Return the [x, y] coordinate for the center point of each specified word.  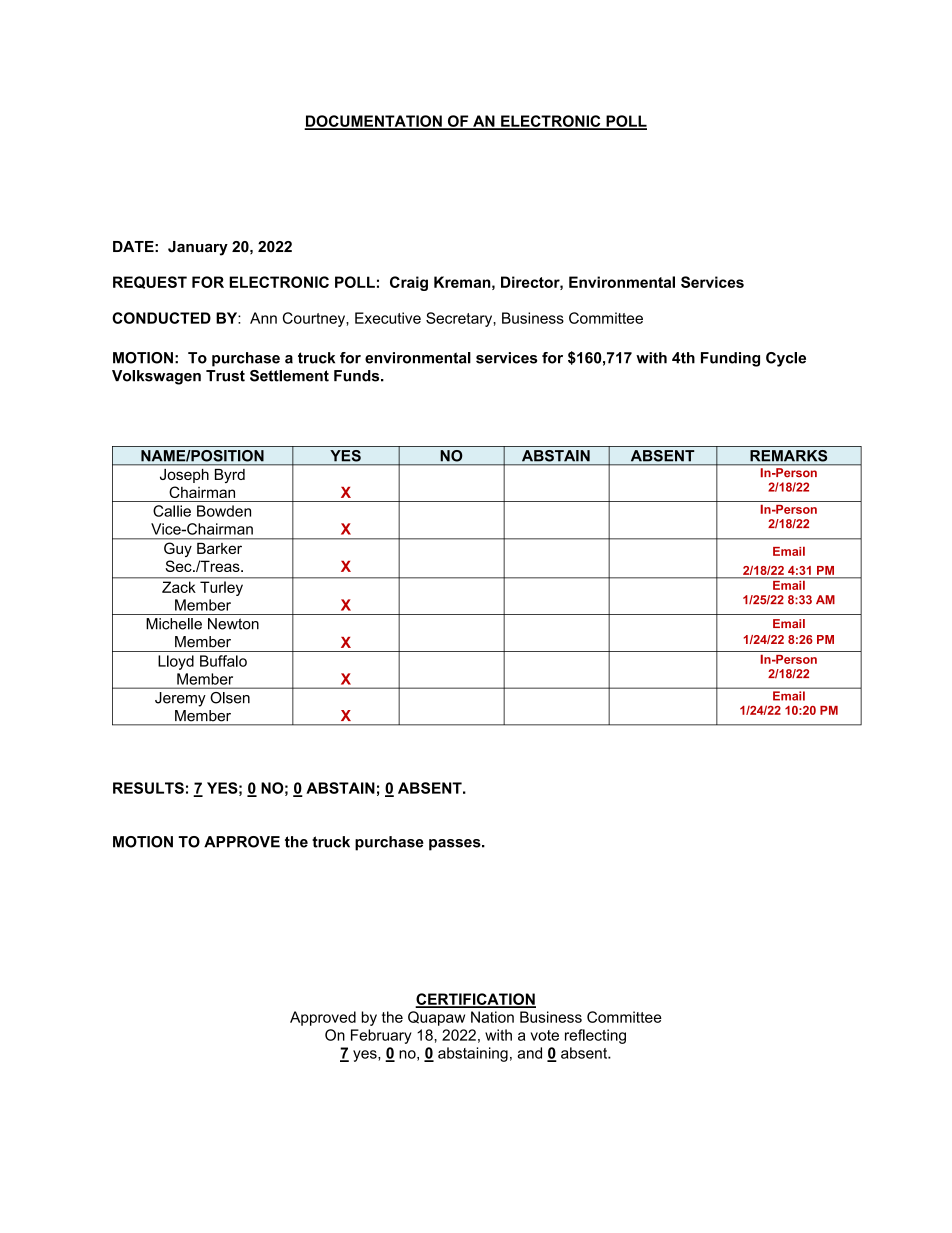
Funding [730, 359]
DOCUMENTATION [374, 122]
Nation [492, 1017]
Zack [178, 587]
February [381, 1036]
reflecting [595, 1036]
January [198, 248]
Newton [233, 624]
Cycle [786, 359]
